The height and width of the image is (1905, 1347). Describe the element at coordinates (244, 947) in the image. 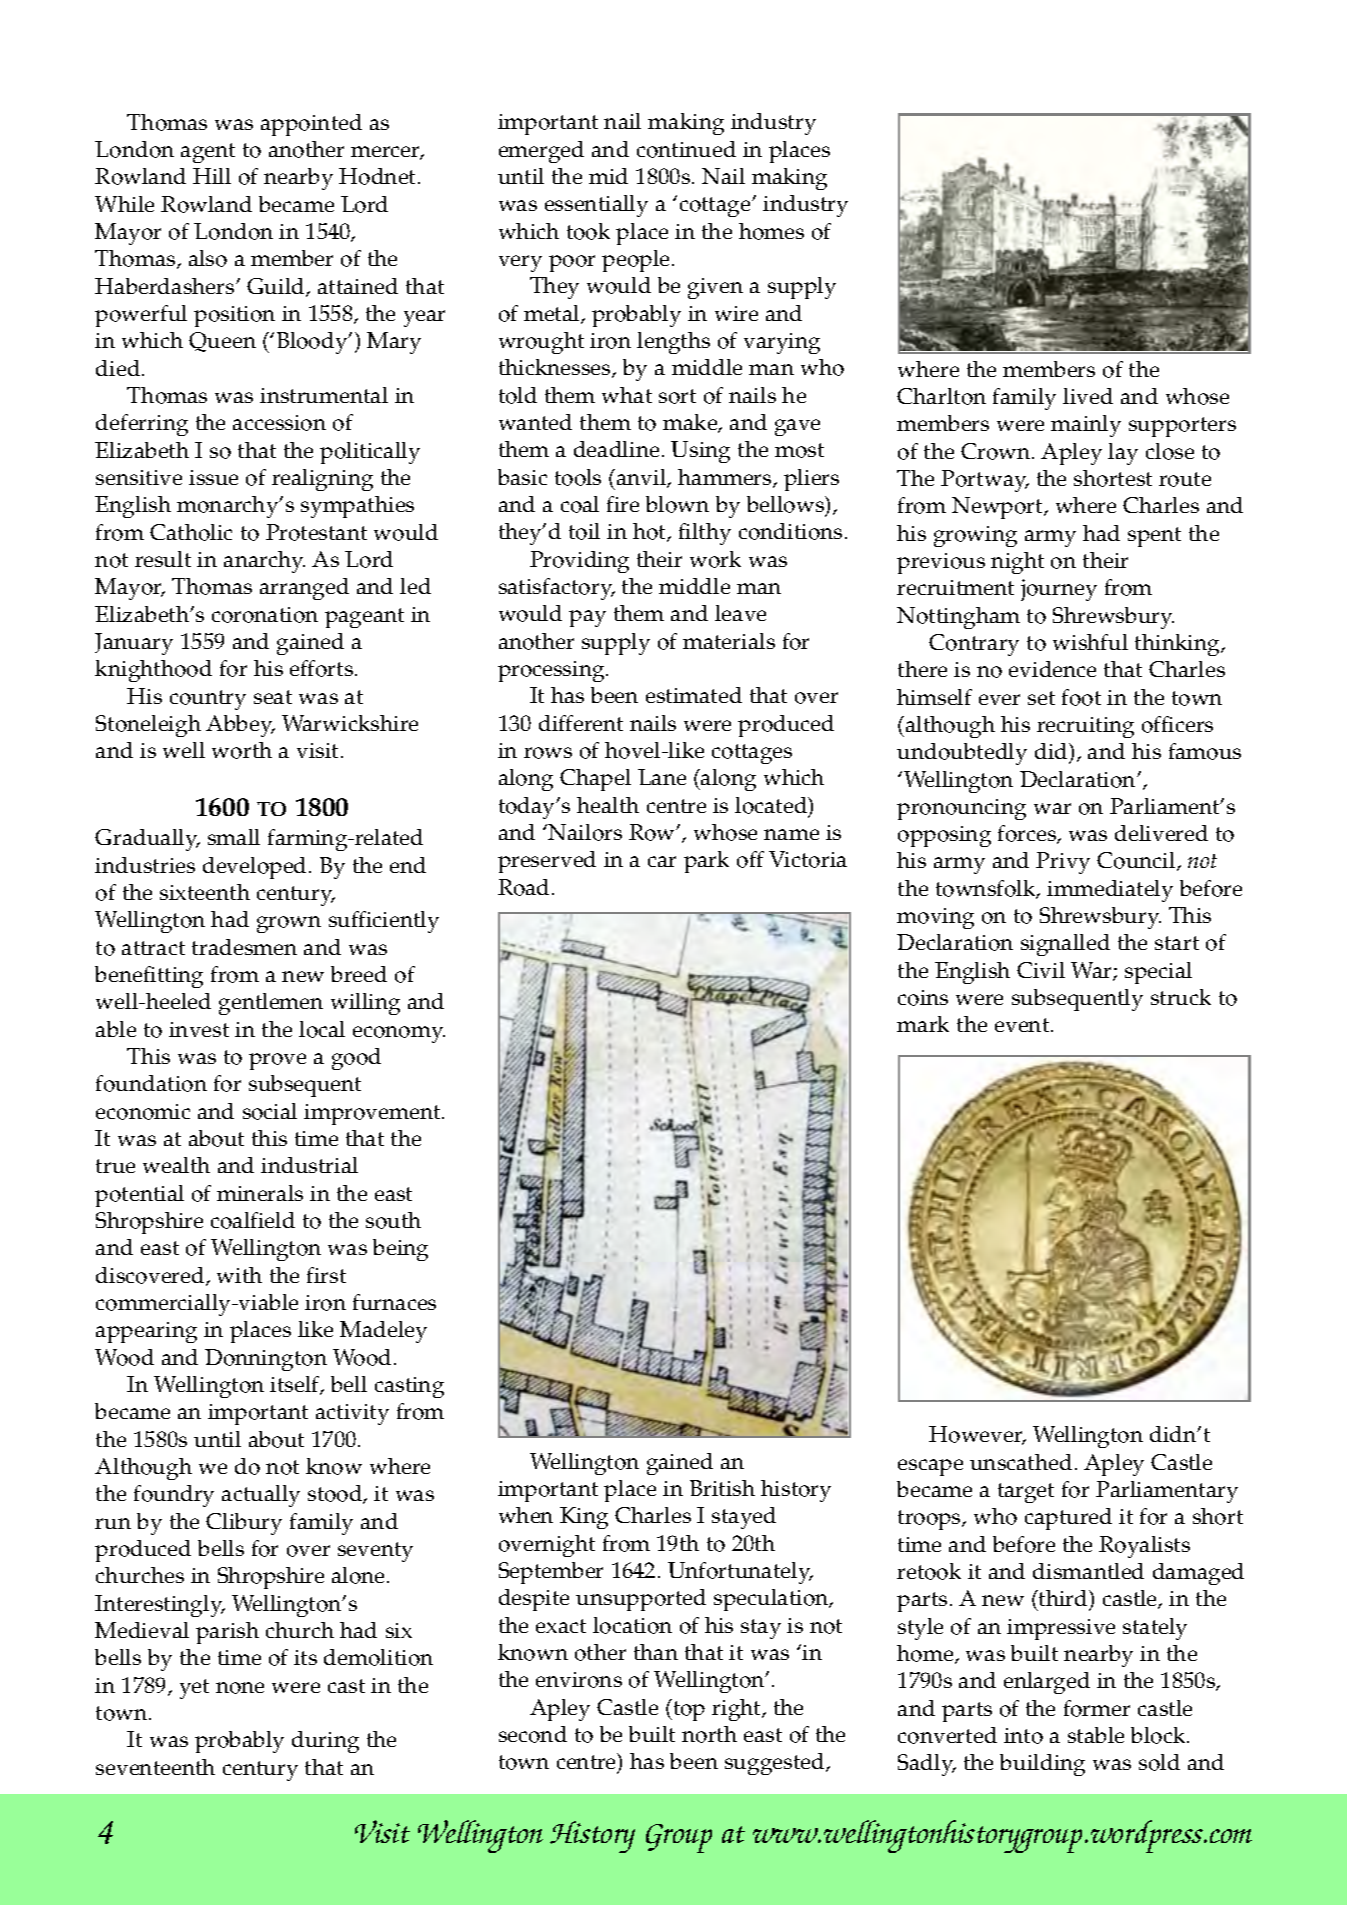

I see `tradesmen` at that location.
